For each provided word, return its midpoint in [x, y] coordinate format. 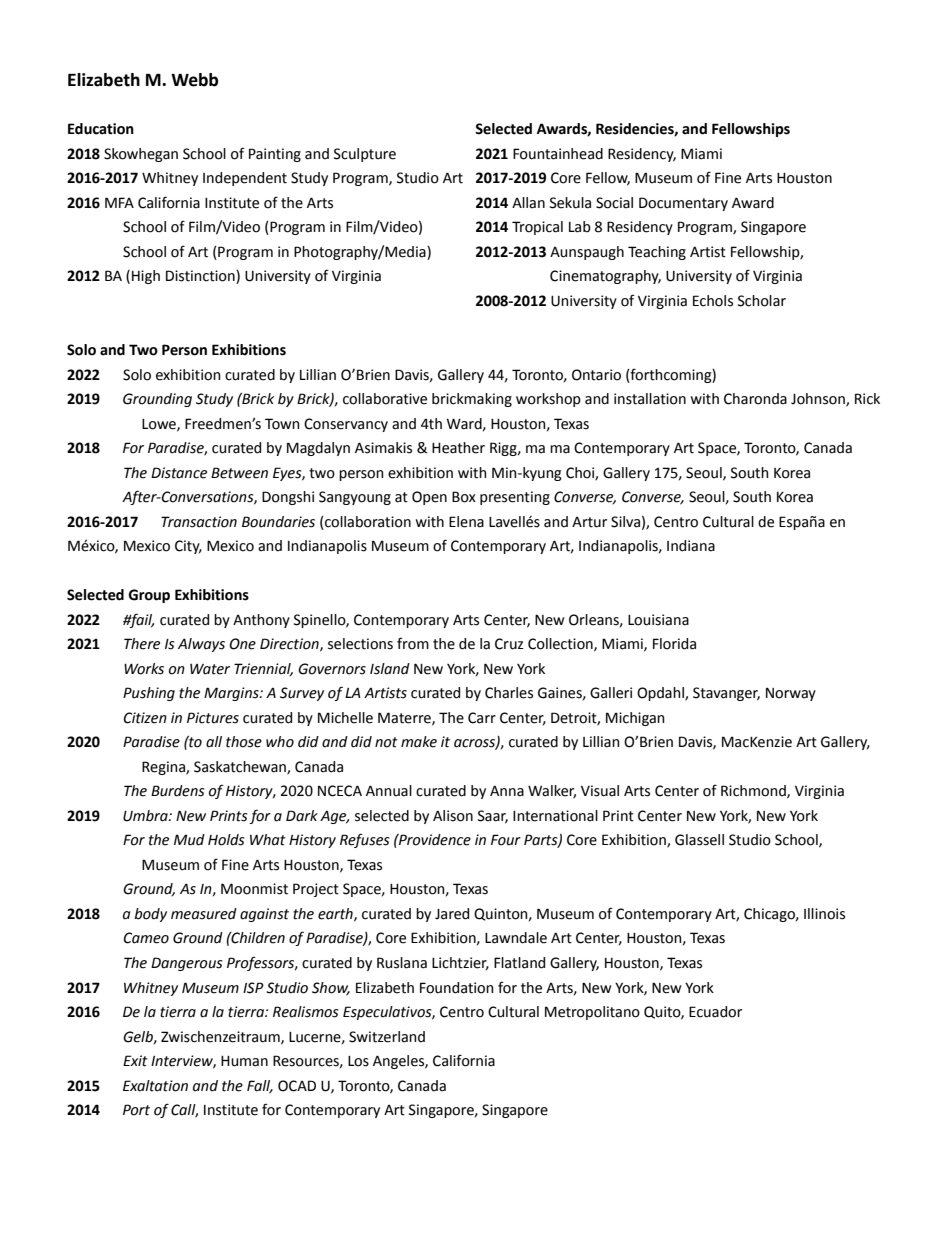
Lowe [160, 425]
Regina [164, 768]
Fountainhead [558, 154]
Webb [194, 80]
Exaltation [155, 1086]
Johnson [819, 400]
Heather [458, 448]
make [419, 742]
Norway [791, 694]
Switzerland [387, 1037]
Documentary [683, 204]
